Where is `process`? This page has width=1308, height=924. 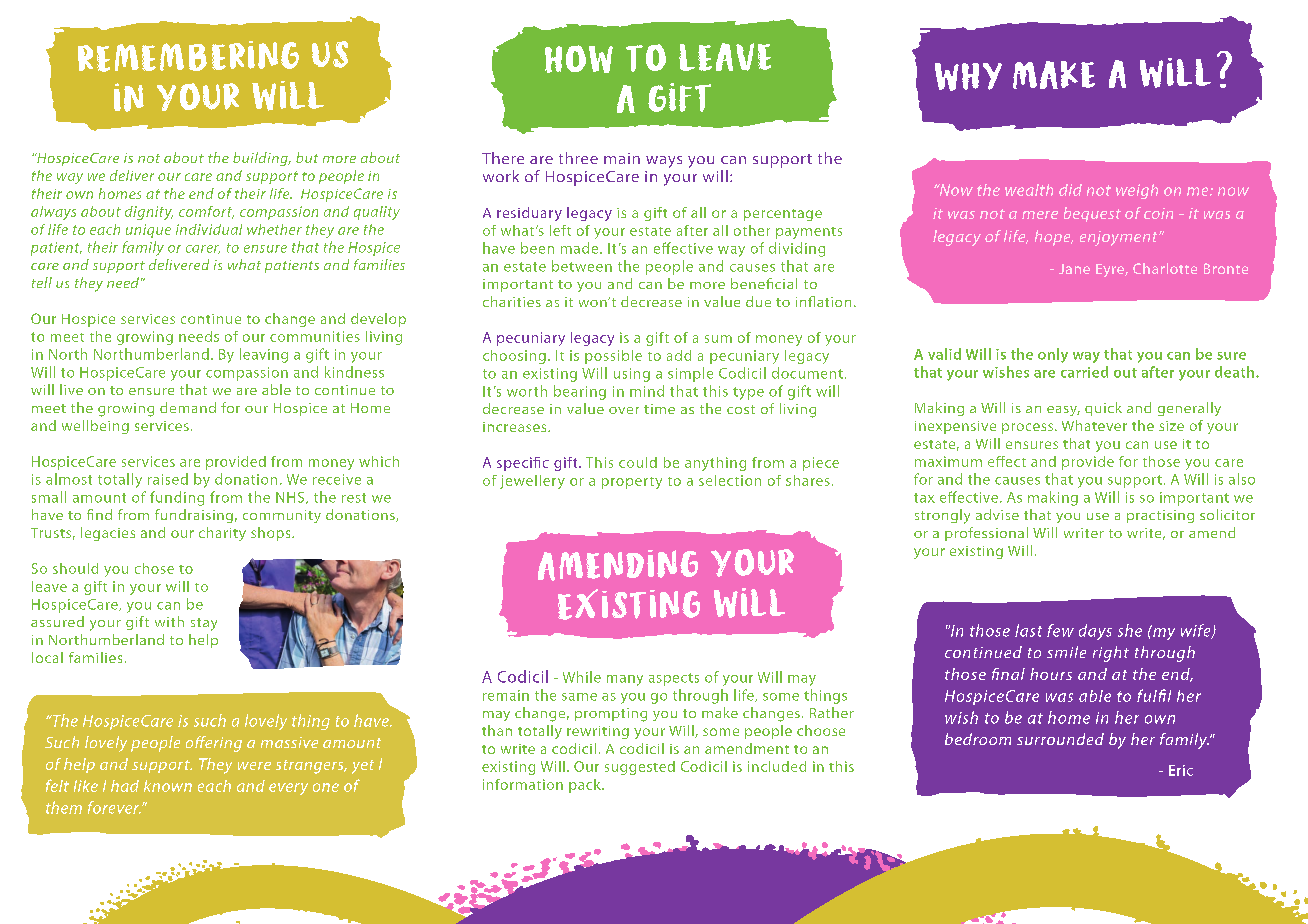
process is located at coordinates (1029, 428).
